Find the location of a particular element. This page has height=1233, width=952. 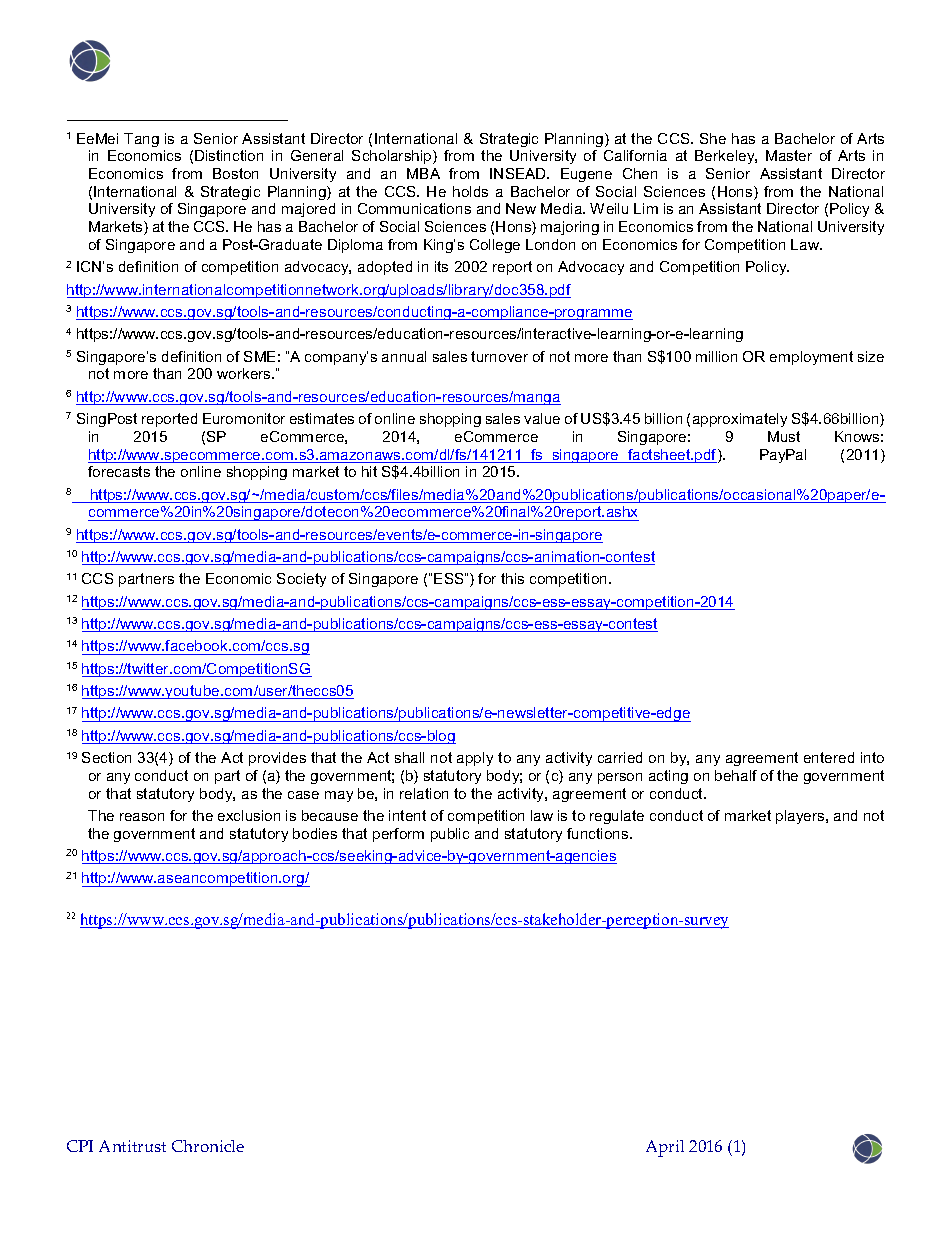

behalf is located at coordinates (736, 775).
